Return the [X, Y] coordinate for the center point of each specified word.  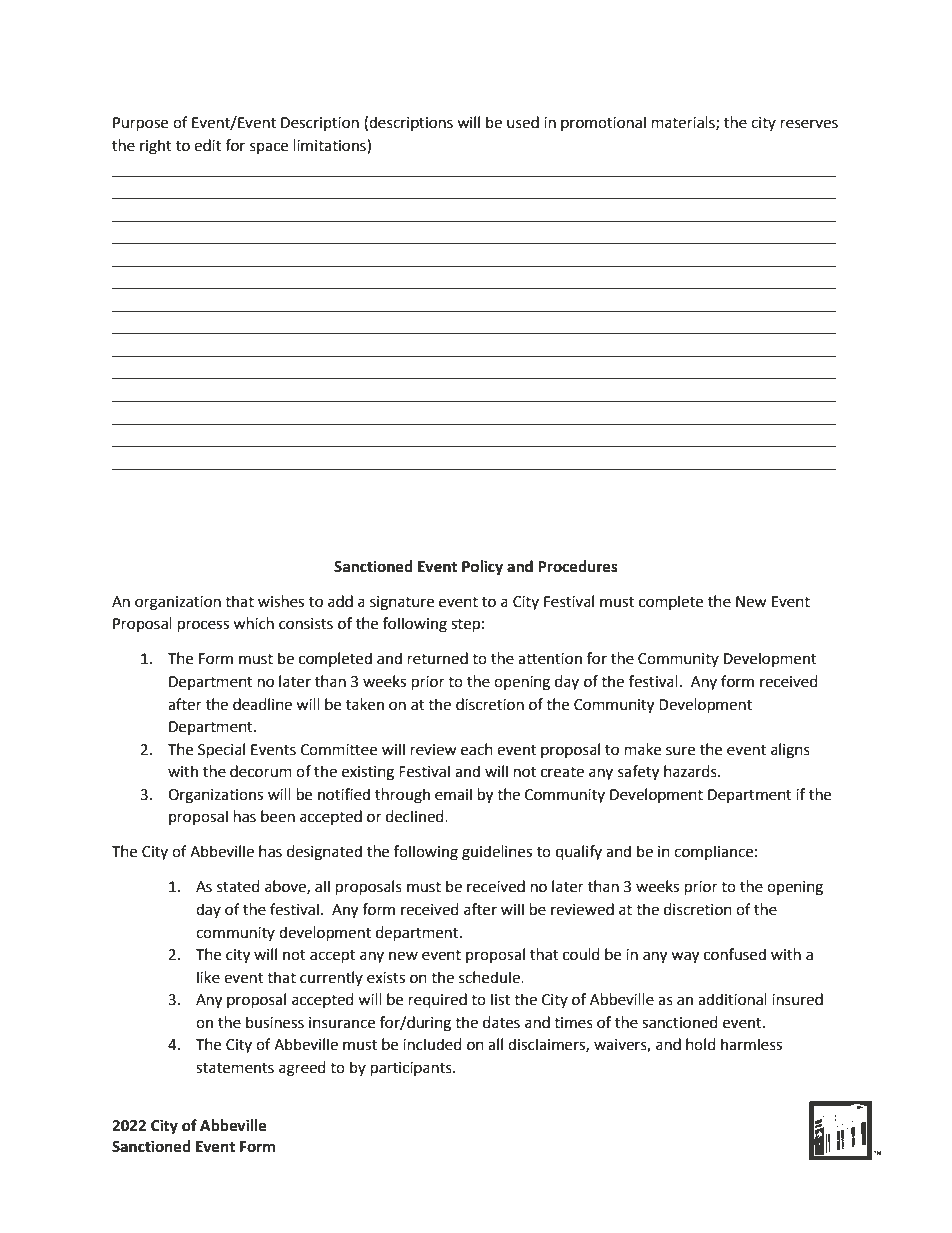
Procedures [578, 566]
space [269, 148]
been [278, 816]
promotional [603, 123]
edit [207, 145]
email [453, 794]
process [203, 626]
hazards [691, 771]
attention [550, 659]
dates [501, 1022]
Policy [482, 568]
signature [402, 603]
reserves [809, 124]
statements [235, 1068]
